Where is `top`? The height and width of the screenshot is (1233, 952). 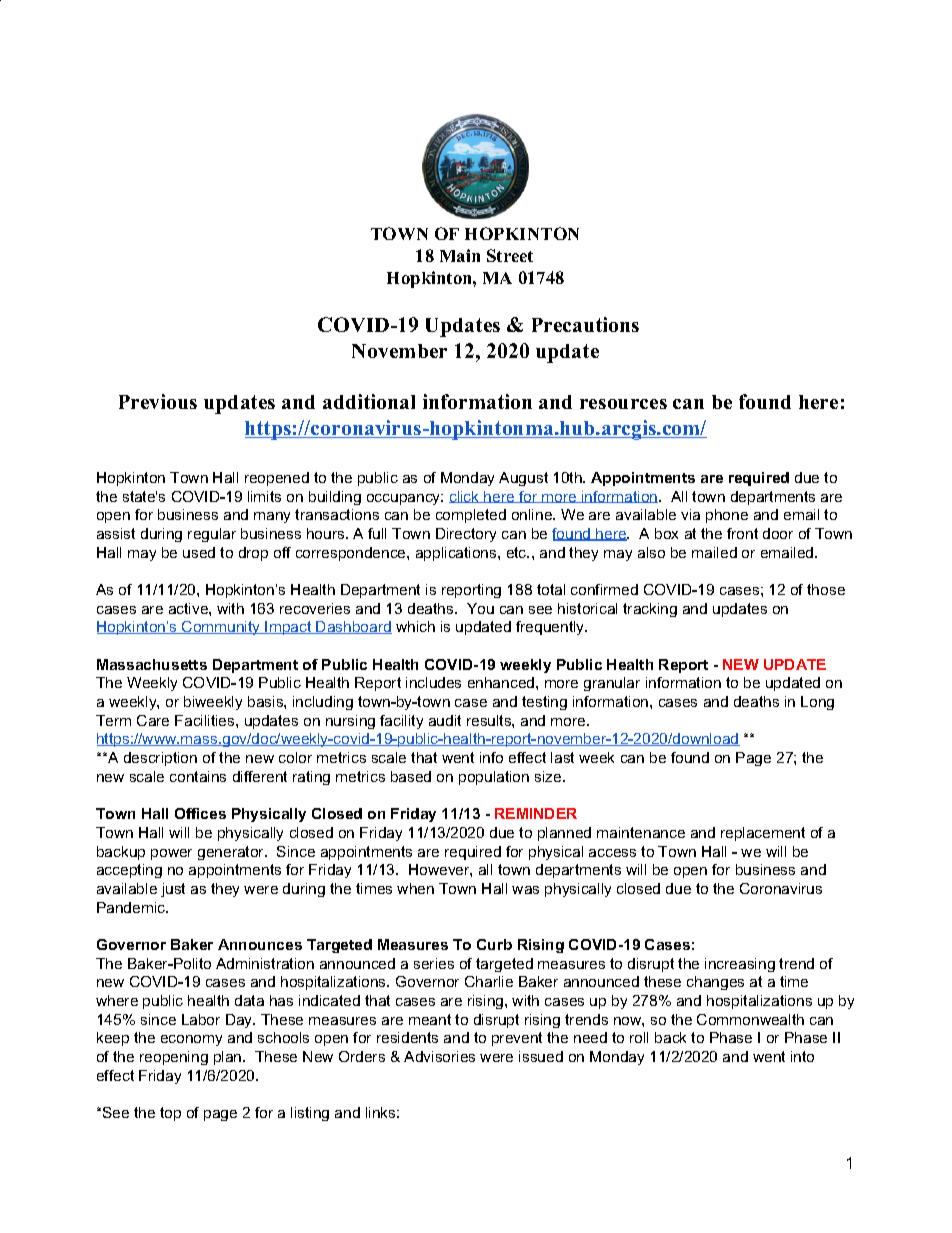
top is located at coordinates (170, 1114).
